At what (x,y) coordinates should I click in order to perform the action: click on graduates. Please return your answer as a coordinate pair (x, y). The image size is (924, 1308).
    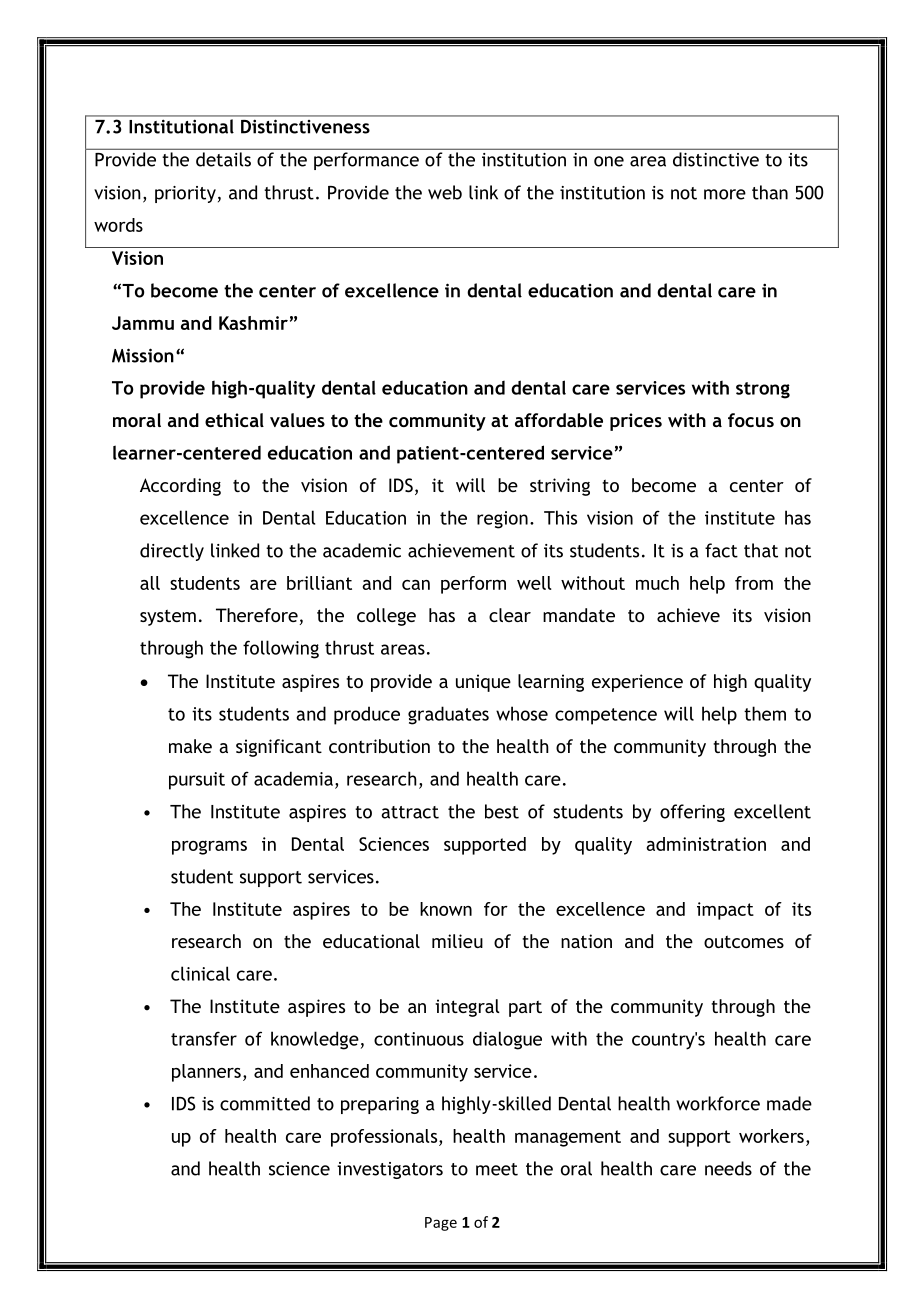
    Looking at the image, I should click on (448, 715).
